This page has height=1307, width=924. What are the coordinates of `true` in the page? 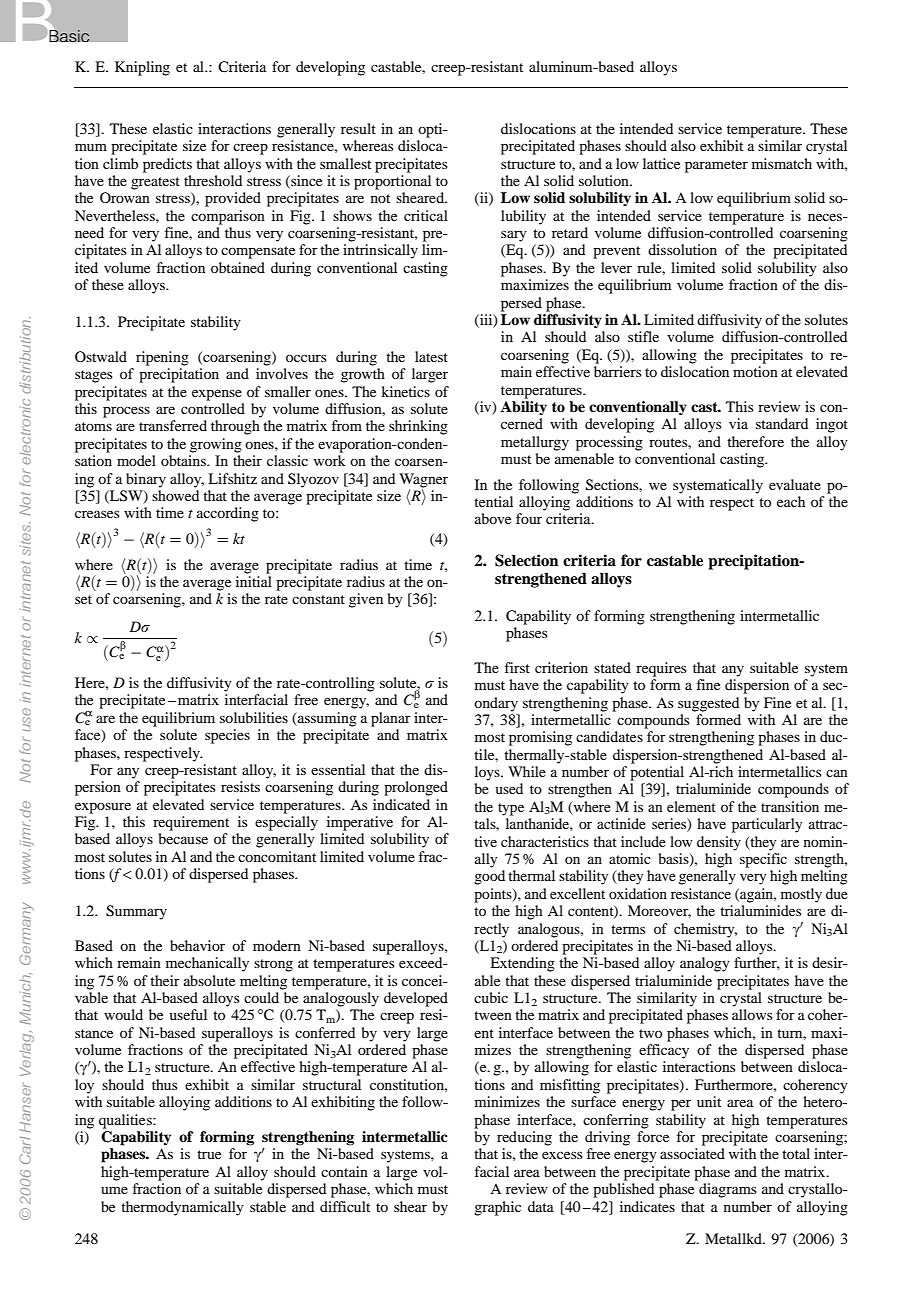 It's located at (209, 1154).
